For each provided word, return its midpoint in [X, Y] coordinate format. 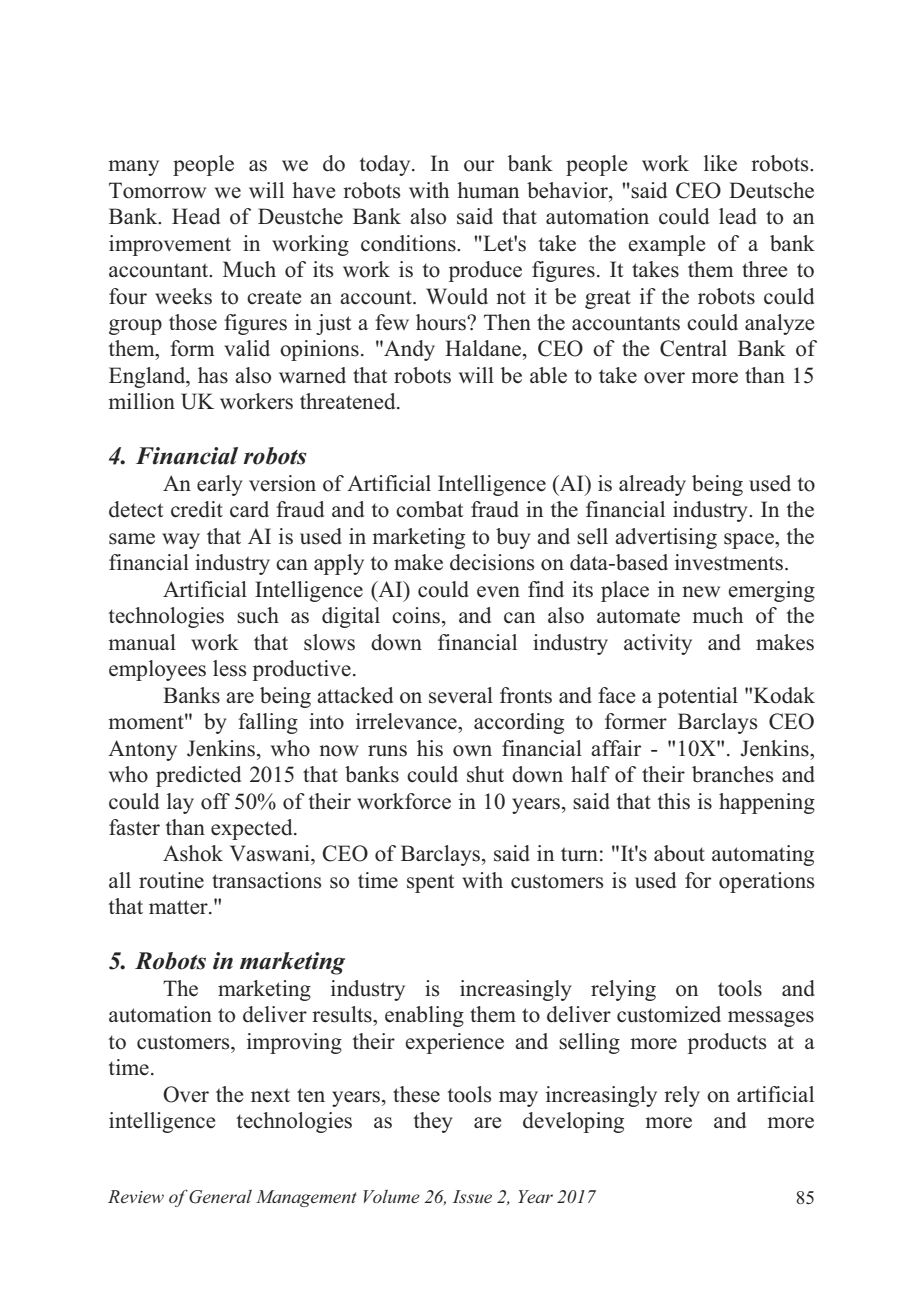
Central [693, 348]
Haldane [484, 348]
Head [196, 216]
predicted [198, 776]
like [720, 163]
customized [669, 1014]
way [181, 541]
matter [179, 907]
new [701, 591]
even [498, 592]
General [219, 1197]
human [488, 190]
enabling [424, 1016]
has [213, 375]
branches [732, 774]
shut [485, 774]
